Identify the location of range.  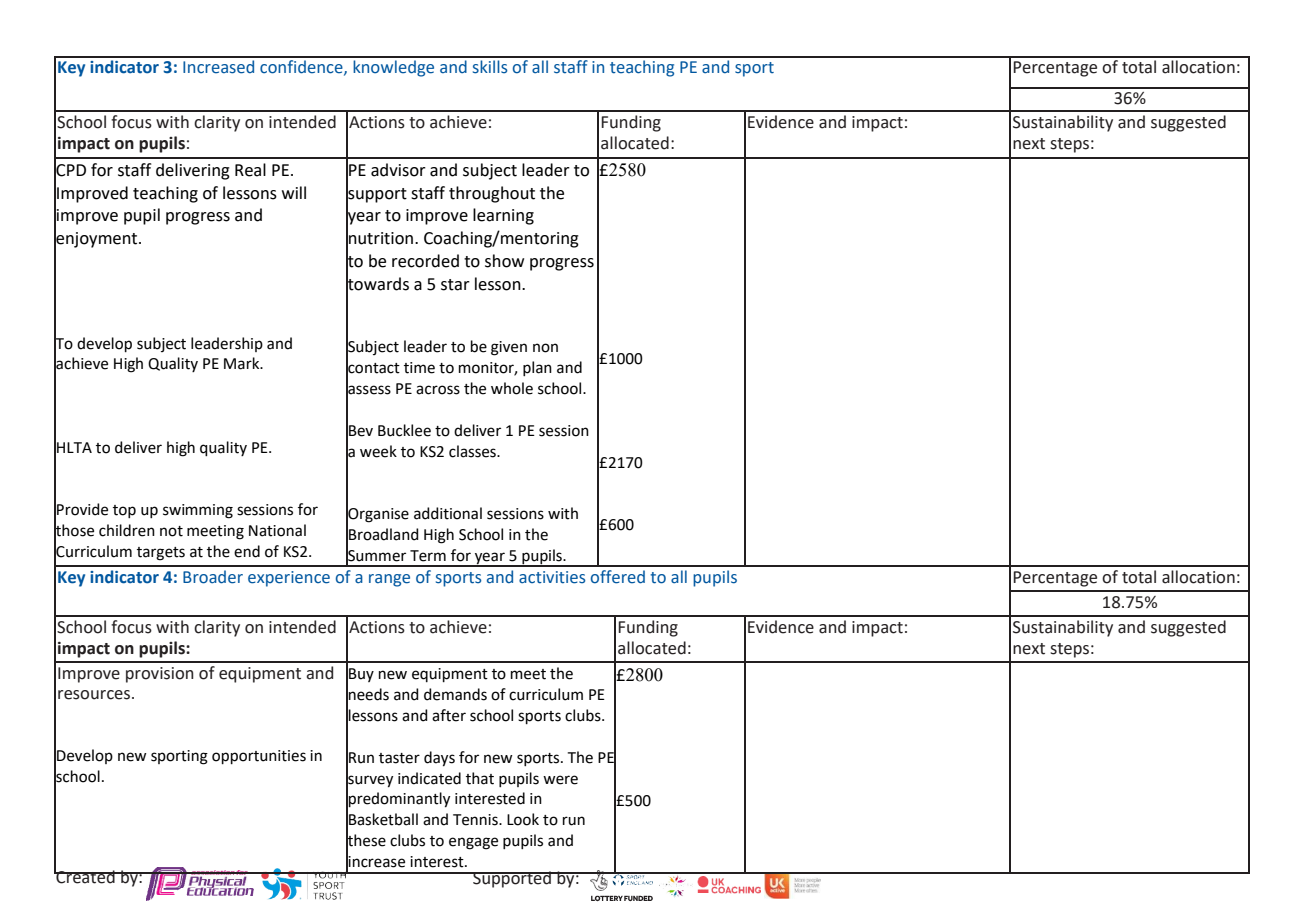
(389, 580).
